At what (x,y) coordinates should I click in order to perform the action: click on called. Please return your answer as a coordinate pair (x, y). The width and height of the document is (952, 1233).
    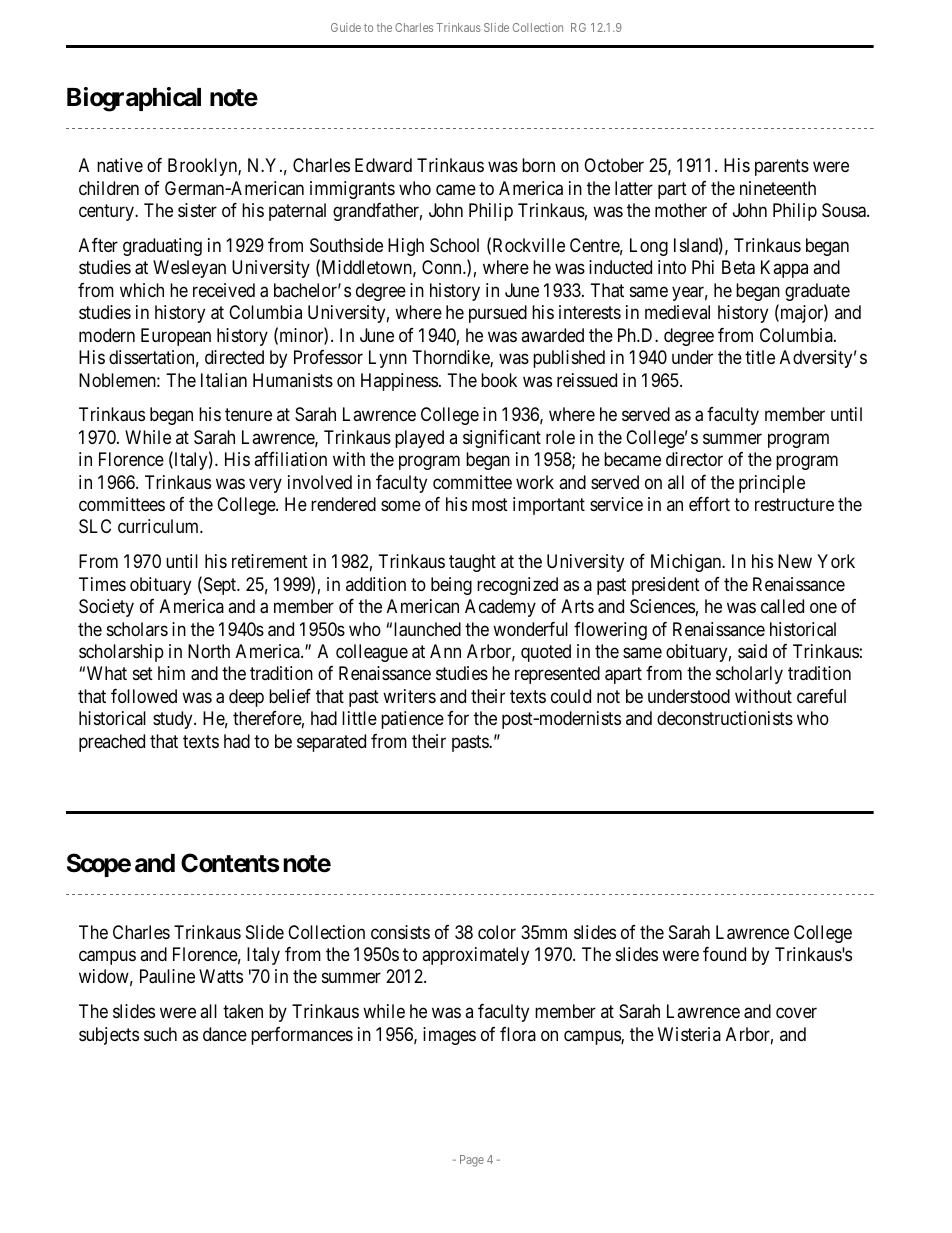
    Looking at the image, I should click on (782, 606).
